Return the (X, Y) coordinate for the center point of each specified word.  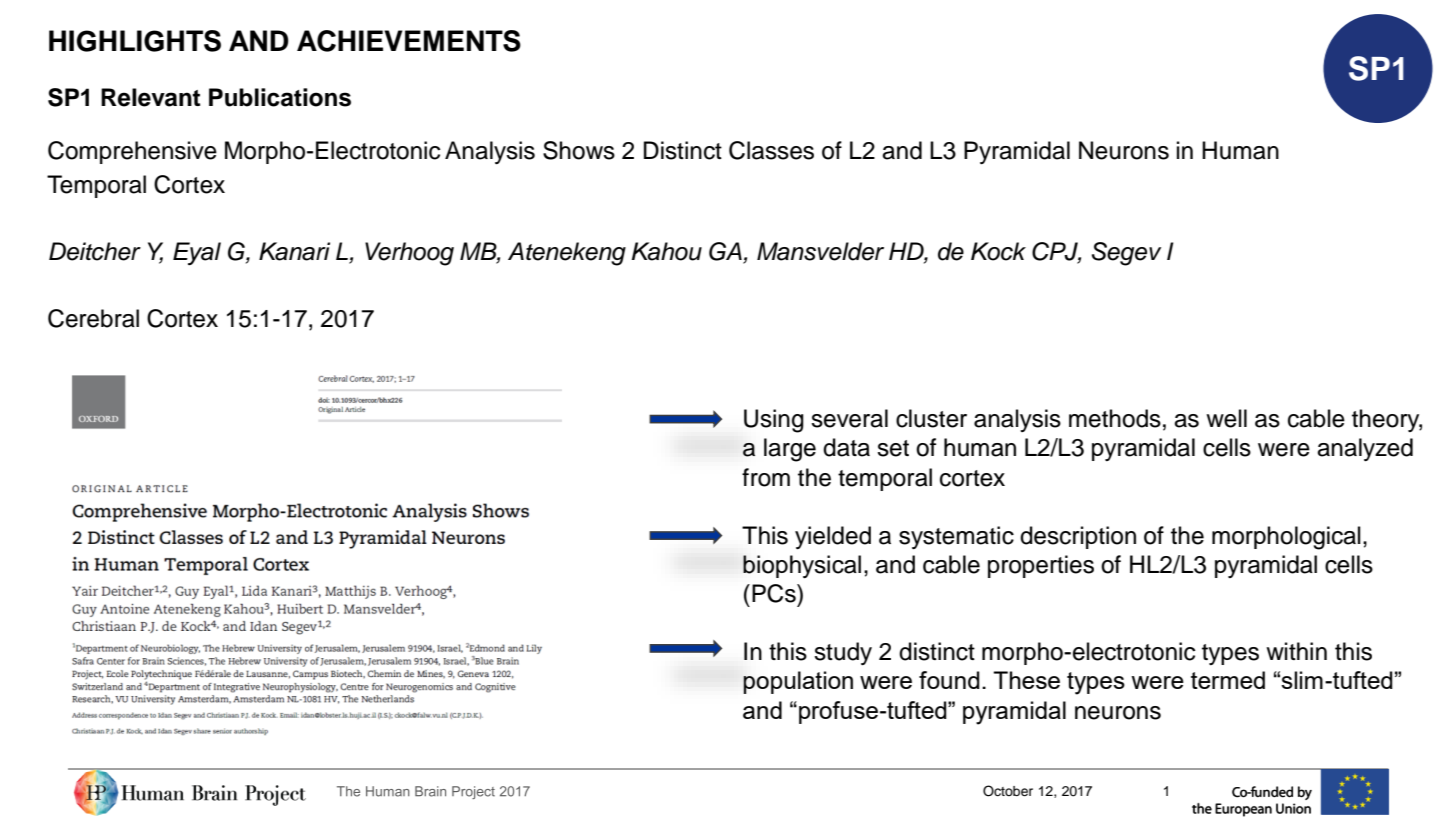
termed (1228, 680)
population (798, 682)
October (1008, 791)
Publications (280, 97)
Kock (998, 251)
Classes (771, 150)
